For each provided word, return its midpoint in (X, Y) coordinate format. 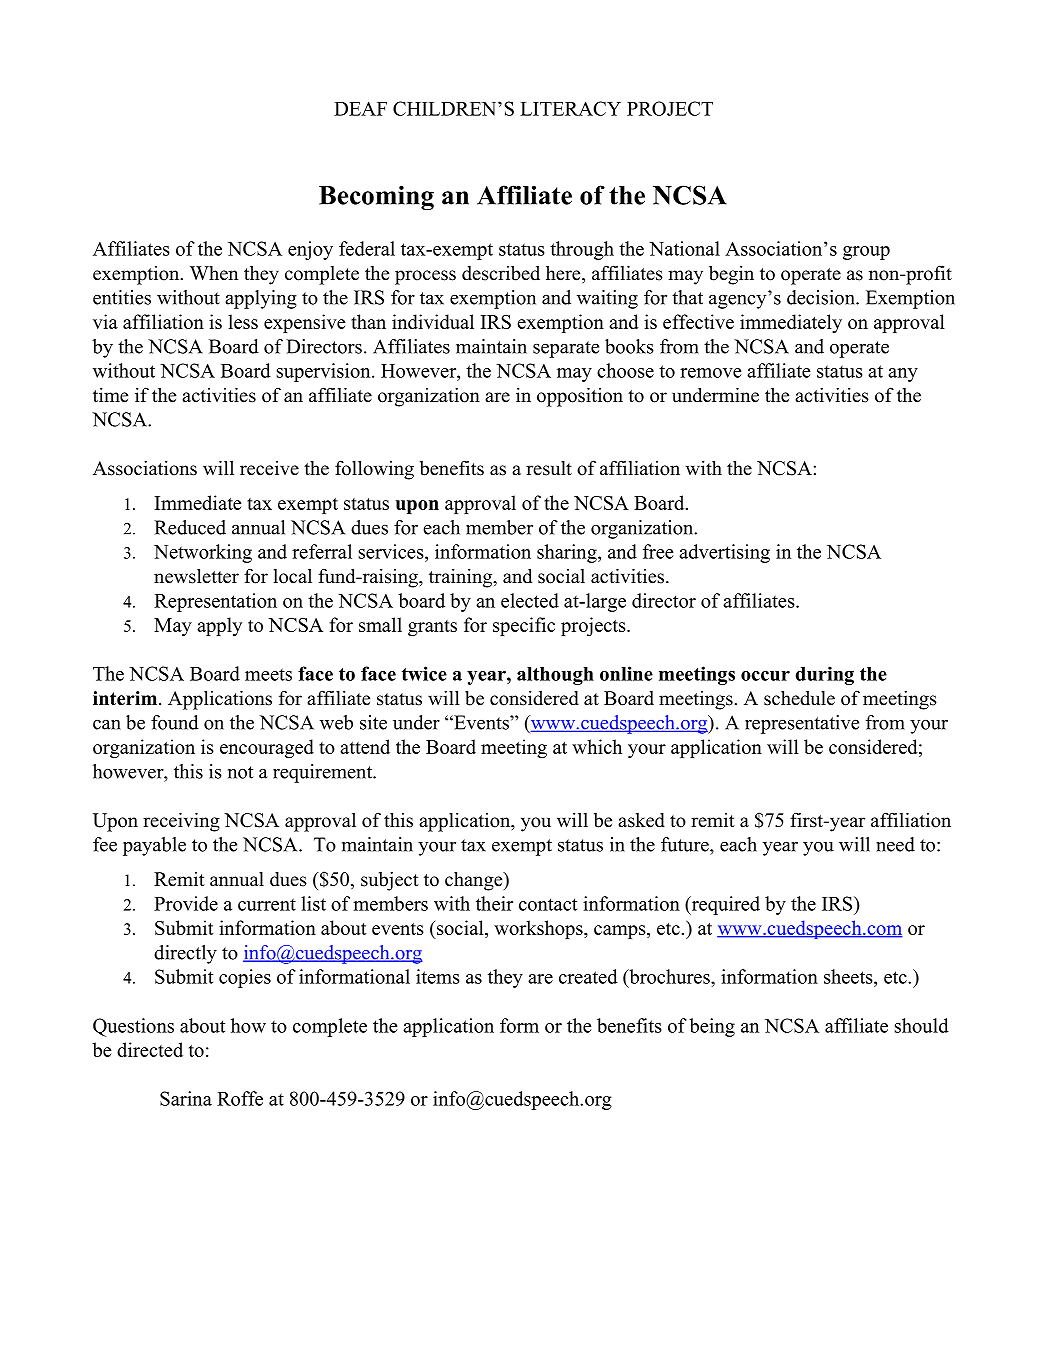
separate (566, 349)
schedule (799, 698)
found (175, 722)
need (895, 844)
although (555, 676)
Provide (186, 903)
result (549, 468)
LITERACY (570, 108)
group (866, 253)
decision (822, 297)
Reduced (190, 527)
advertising (724, 553)
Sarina (186, 1098)
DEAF (360, 108)
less (243, 321)
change (475, 881)
